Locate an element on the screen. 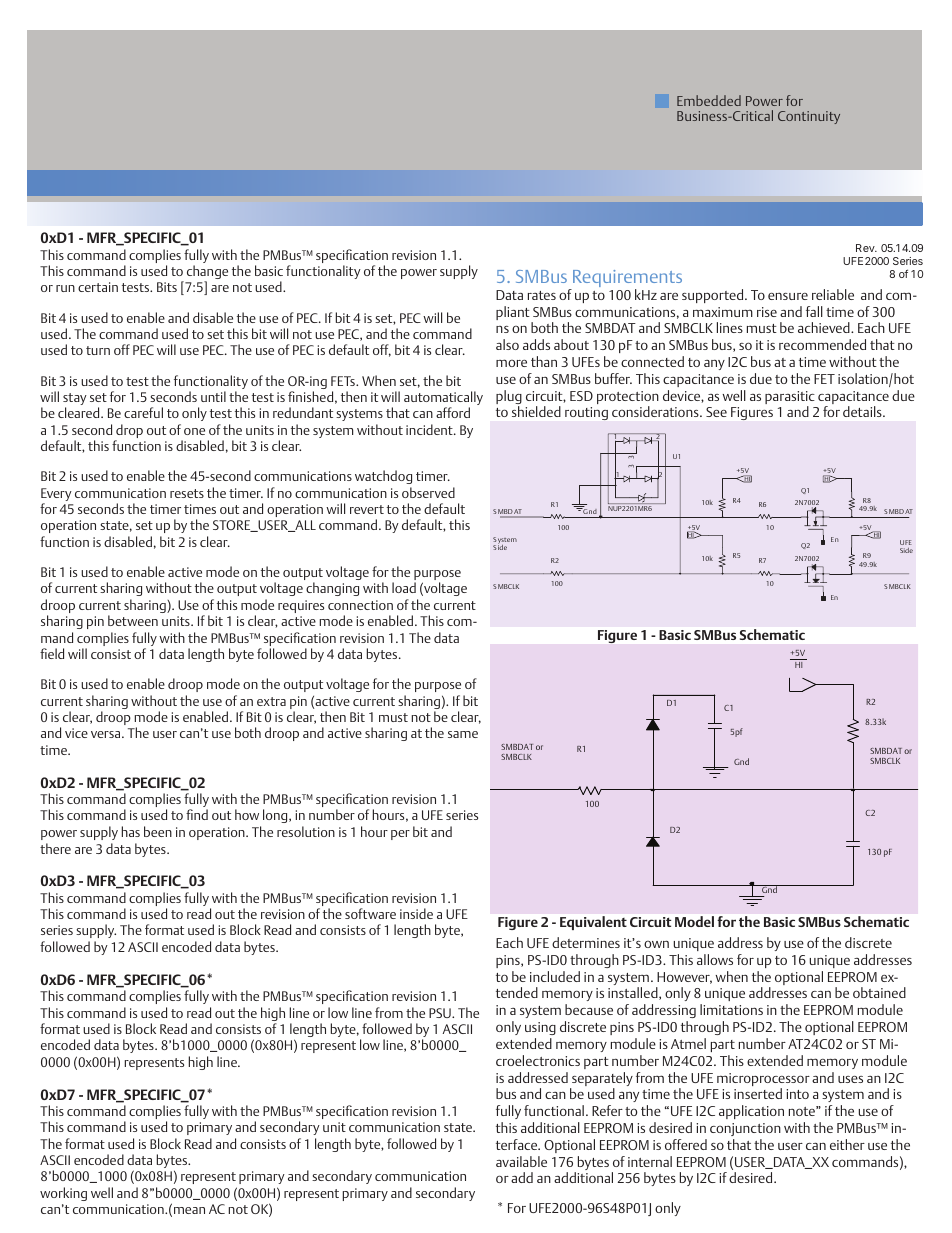  working is located at coordinates (63, 1194).
